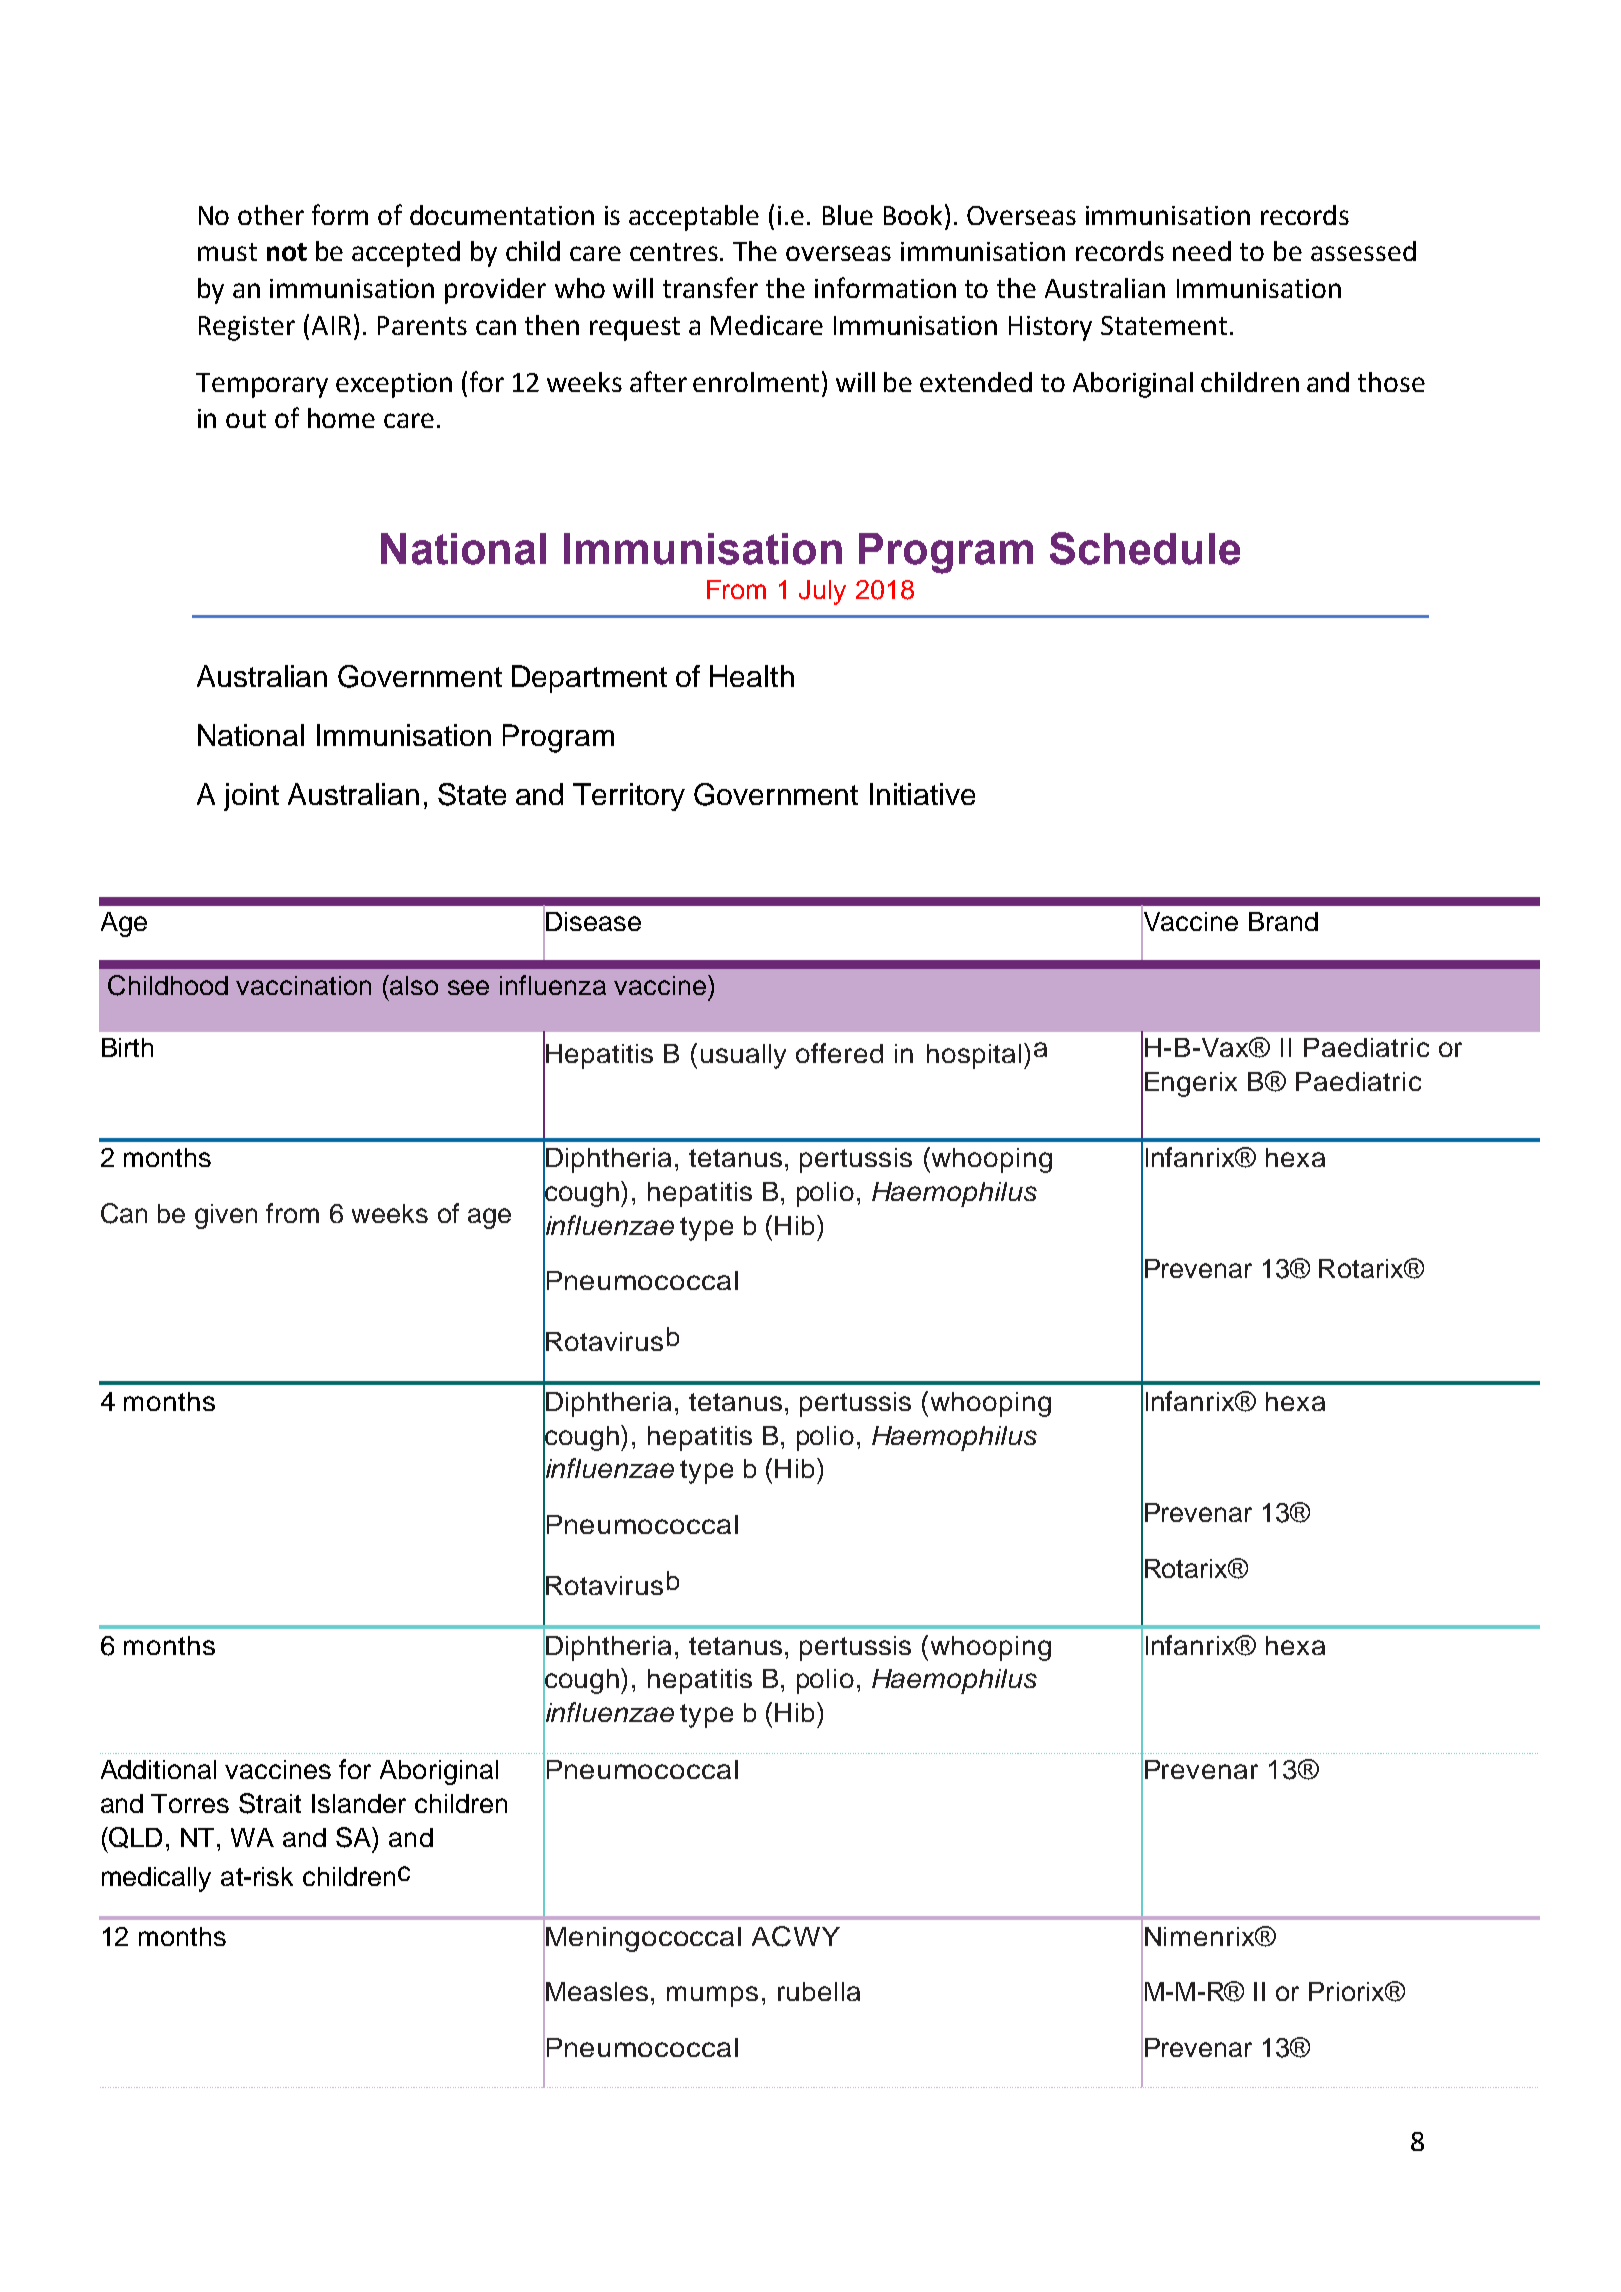  Describe the element at coordinates (822, 592) in the screenshot. I see `July` at that location.
